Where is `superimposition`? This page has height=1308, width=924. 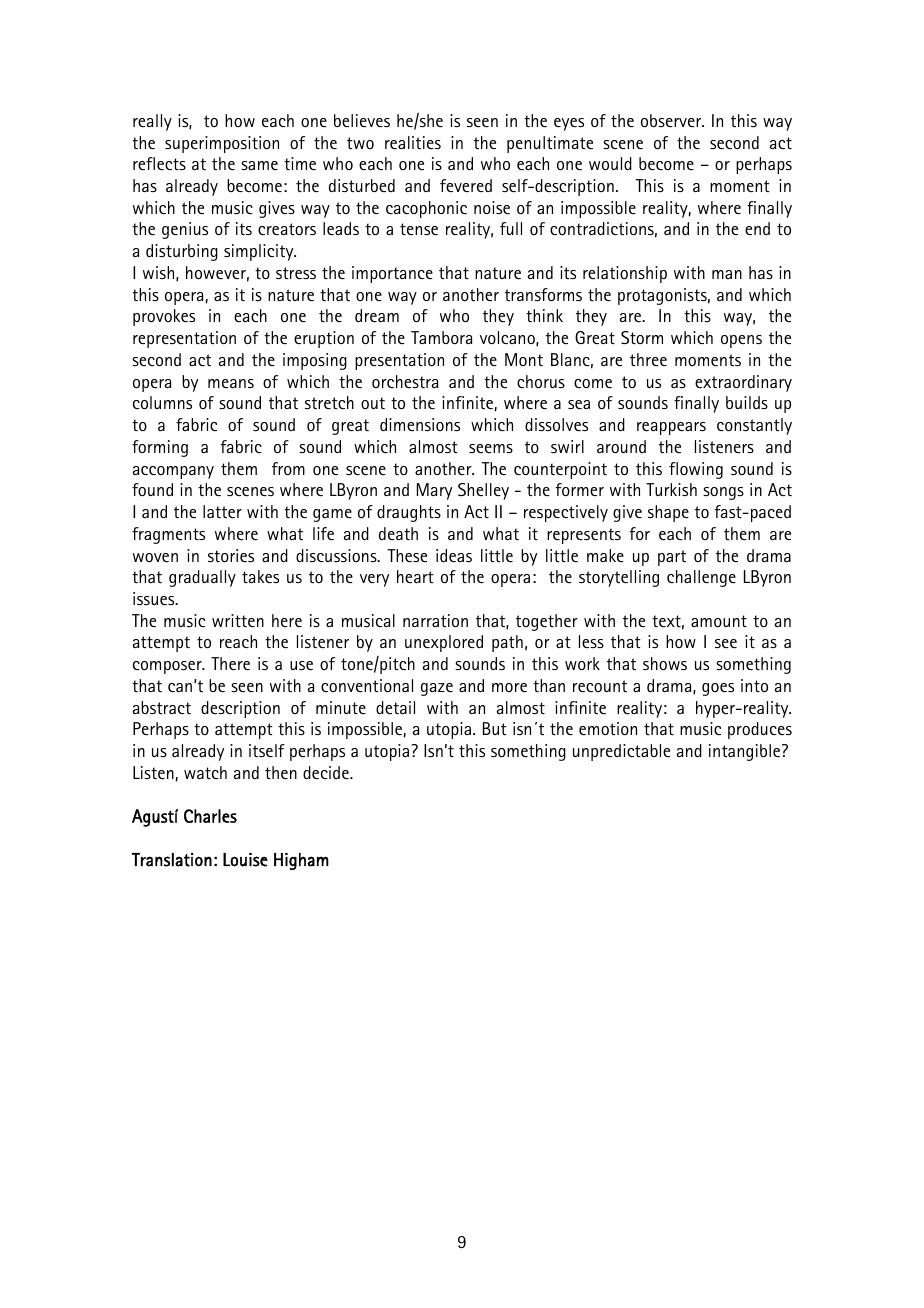 superimposition is located at coordinates (222, 144).
